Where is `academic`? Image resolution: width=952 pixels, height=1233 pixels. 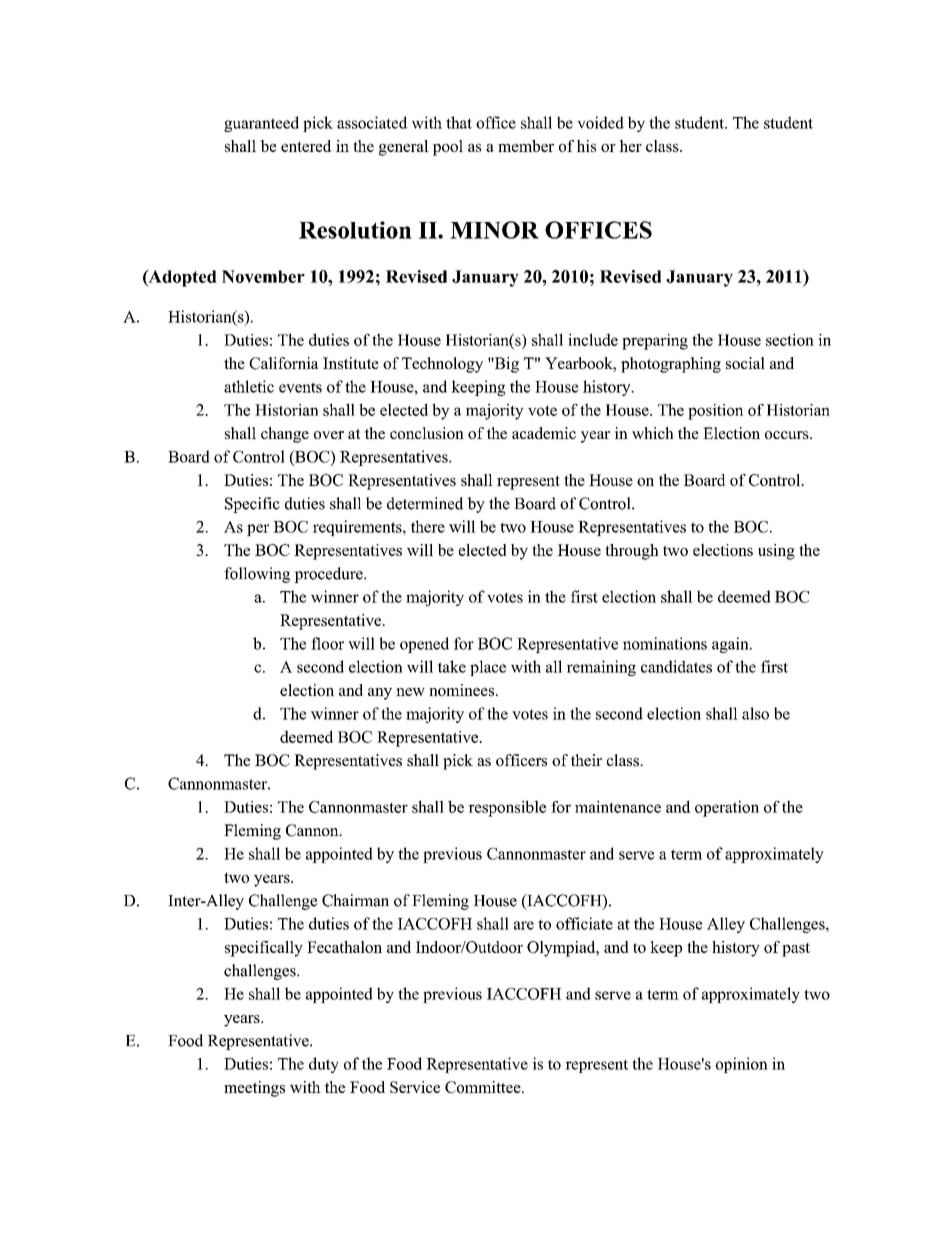 academic is located at coordinates (544, 433).
